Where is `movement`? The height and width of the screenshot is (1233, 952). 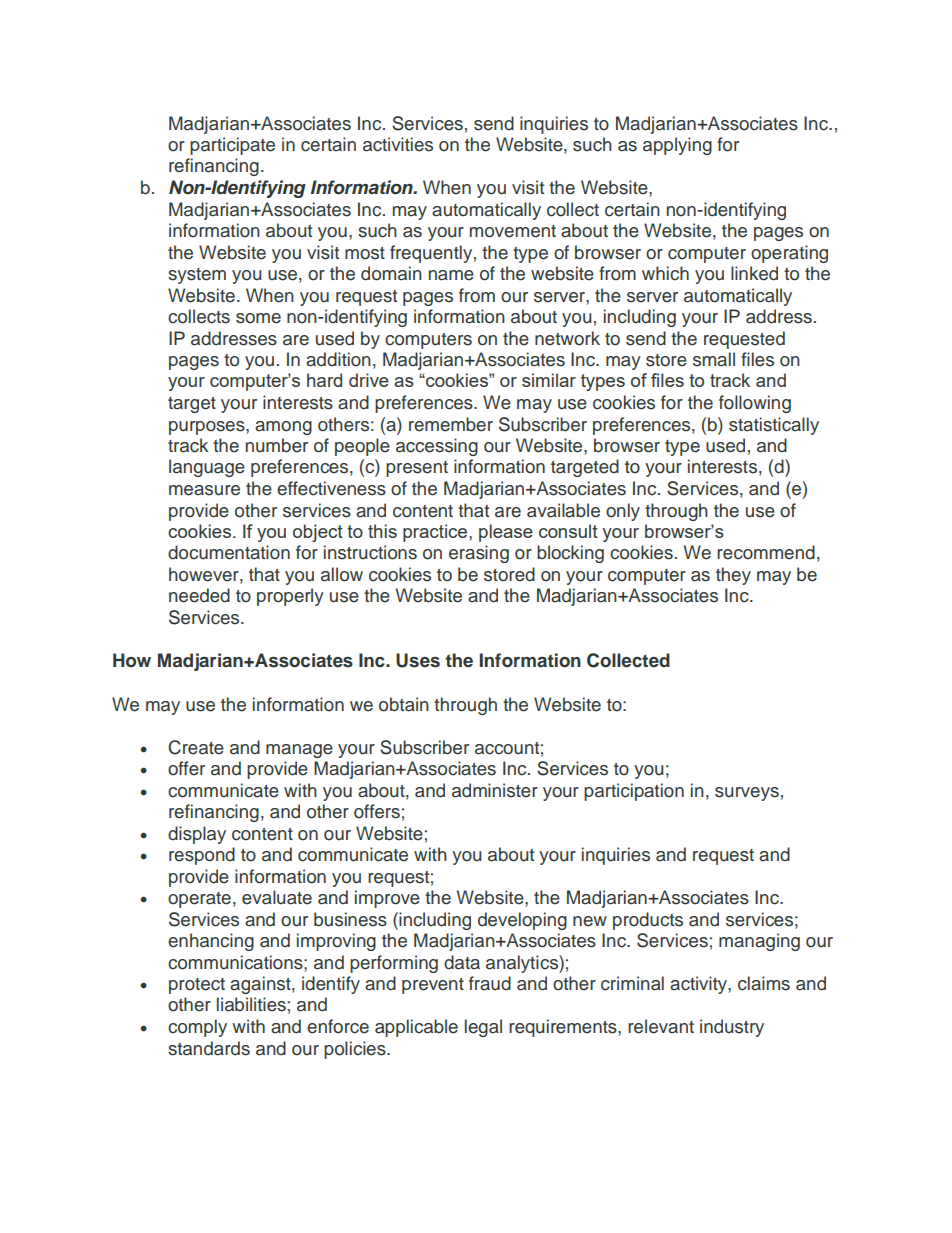
movement is located at coordinates (513, 231).
